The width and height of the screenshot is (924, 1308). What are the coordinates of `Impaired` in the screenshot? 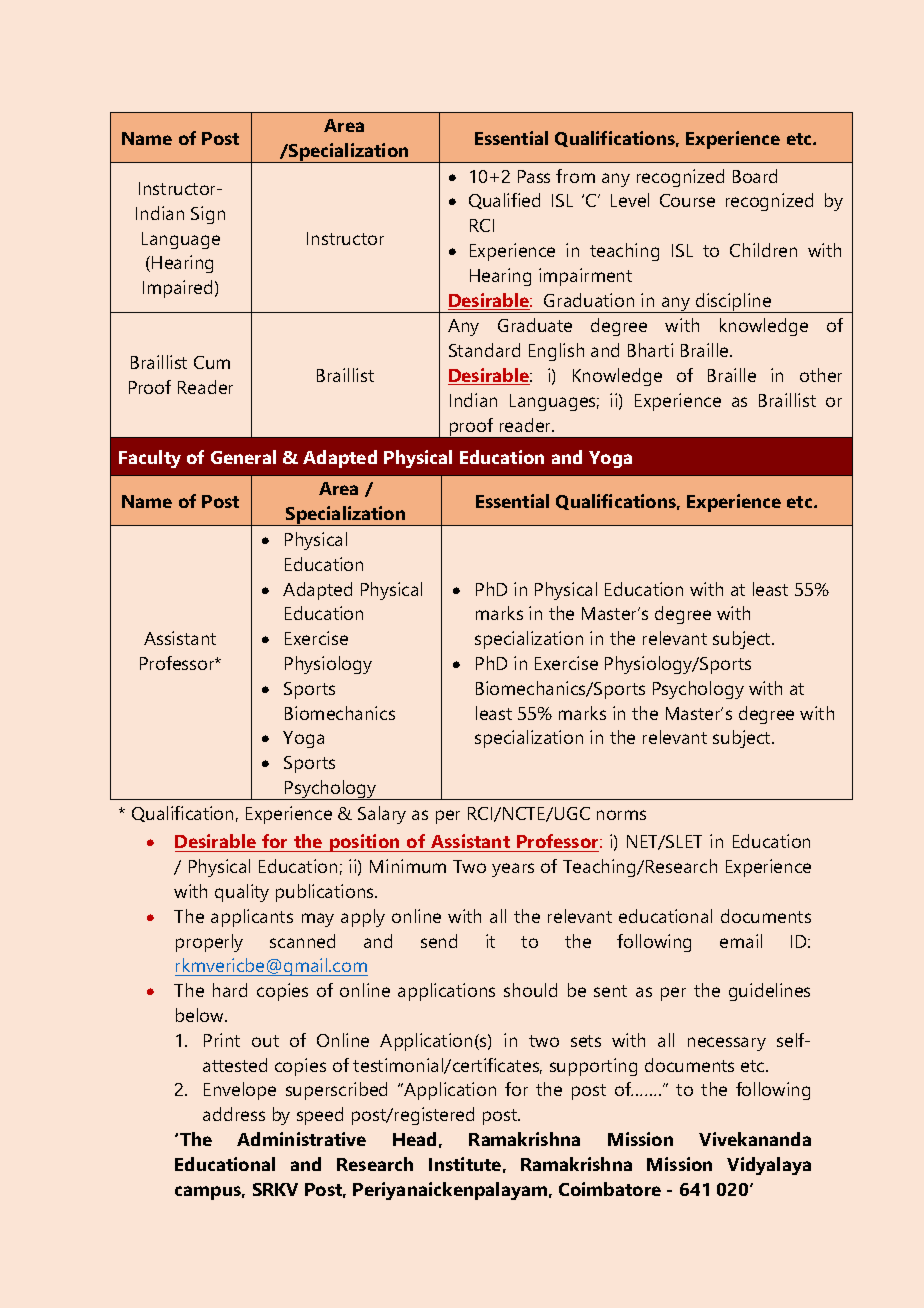 It's located at (177, 289).
